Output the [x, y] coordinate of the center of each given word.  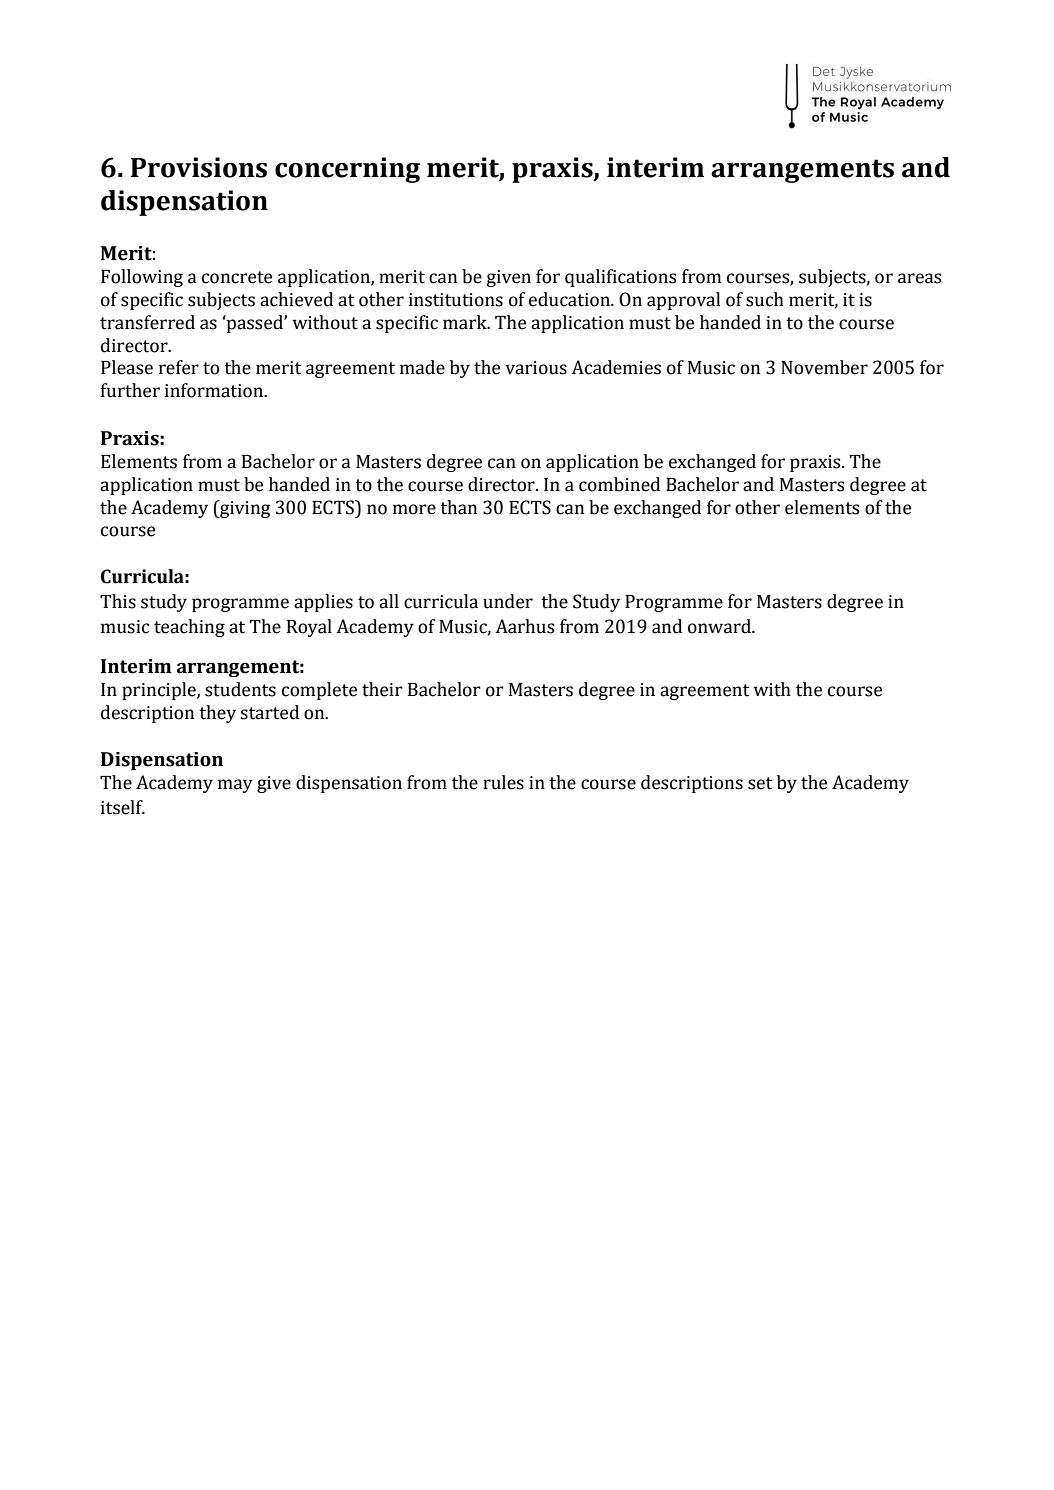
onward [720, 626]
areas [919, 278]
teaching [189, 628]
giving [244, 509]
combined [619, 484]
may [235, 786]
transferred [147, 322]
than [458, 507]
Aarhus [524, 626]
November [824, 367]
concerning [347, 170]
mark [466, 322]
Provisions [199, 167]
